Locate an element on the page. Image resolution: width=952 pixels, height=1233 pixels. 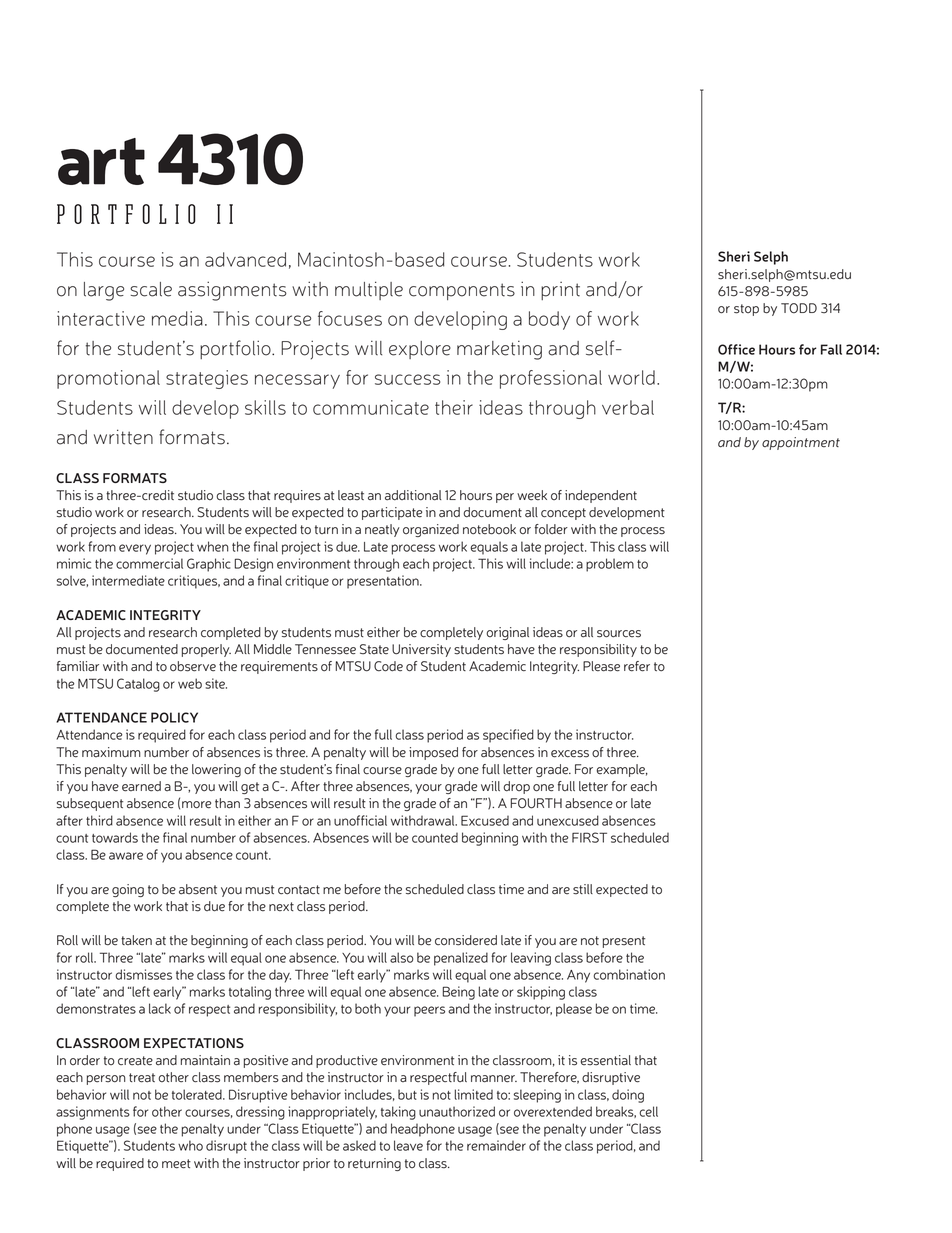
stop is located at coordinates (746, 310).
